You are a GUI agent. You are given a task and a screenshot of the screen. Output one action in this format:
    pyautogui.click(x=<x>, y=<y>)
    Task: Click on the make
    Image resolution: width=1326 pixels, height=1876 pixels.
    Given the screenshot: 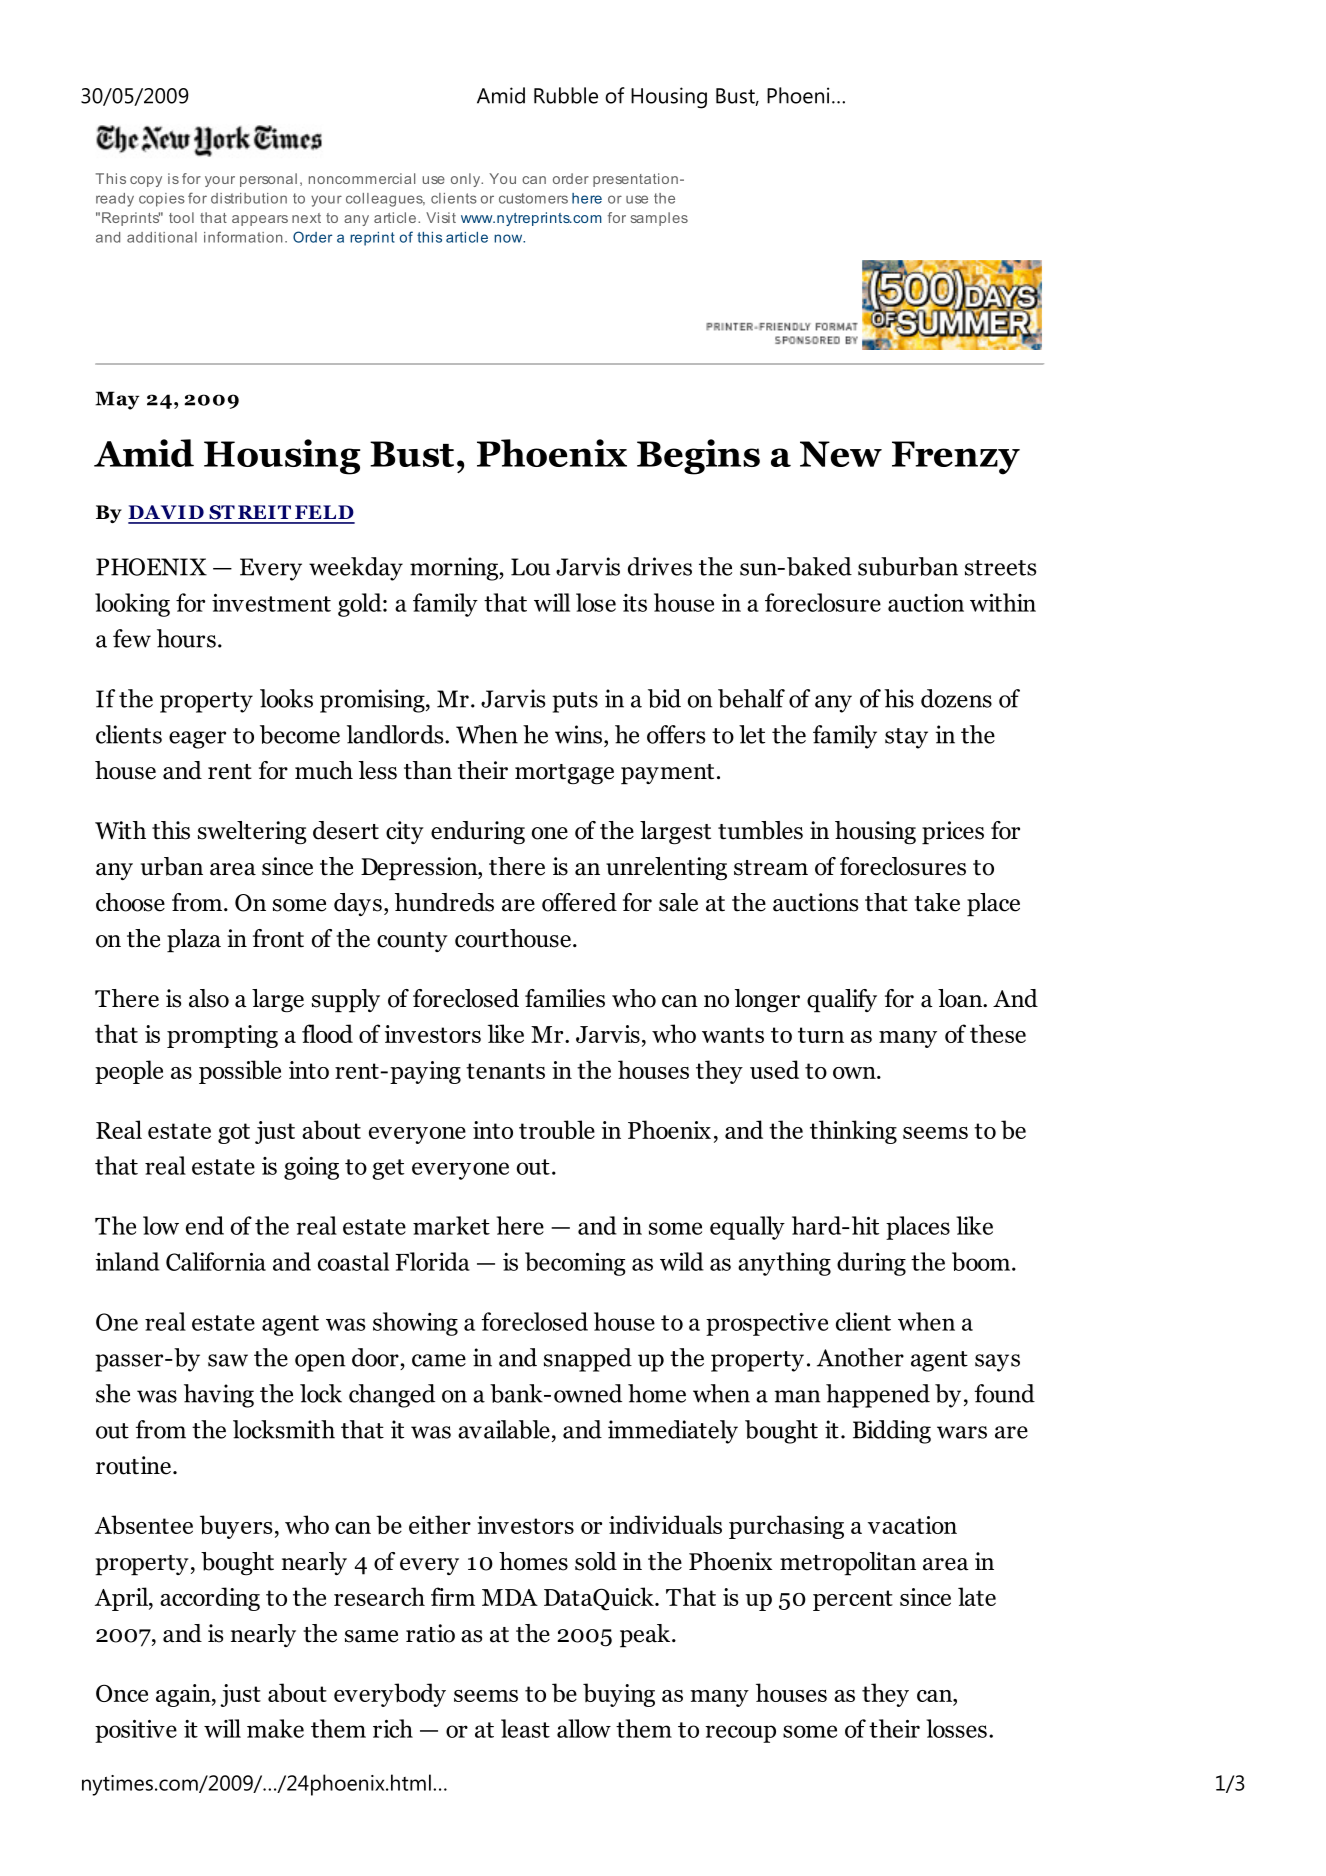 What is the action you would take?
    pyautogui.click(x=275, y=1728)
